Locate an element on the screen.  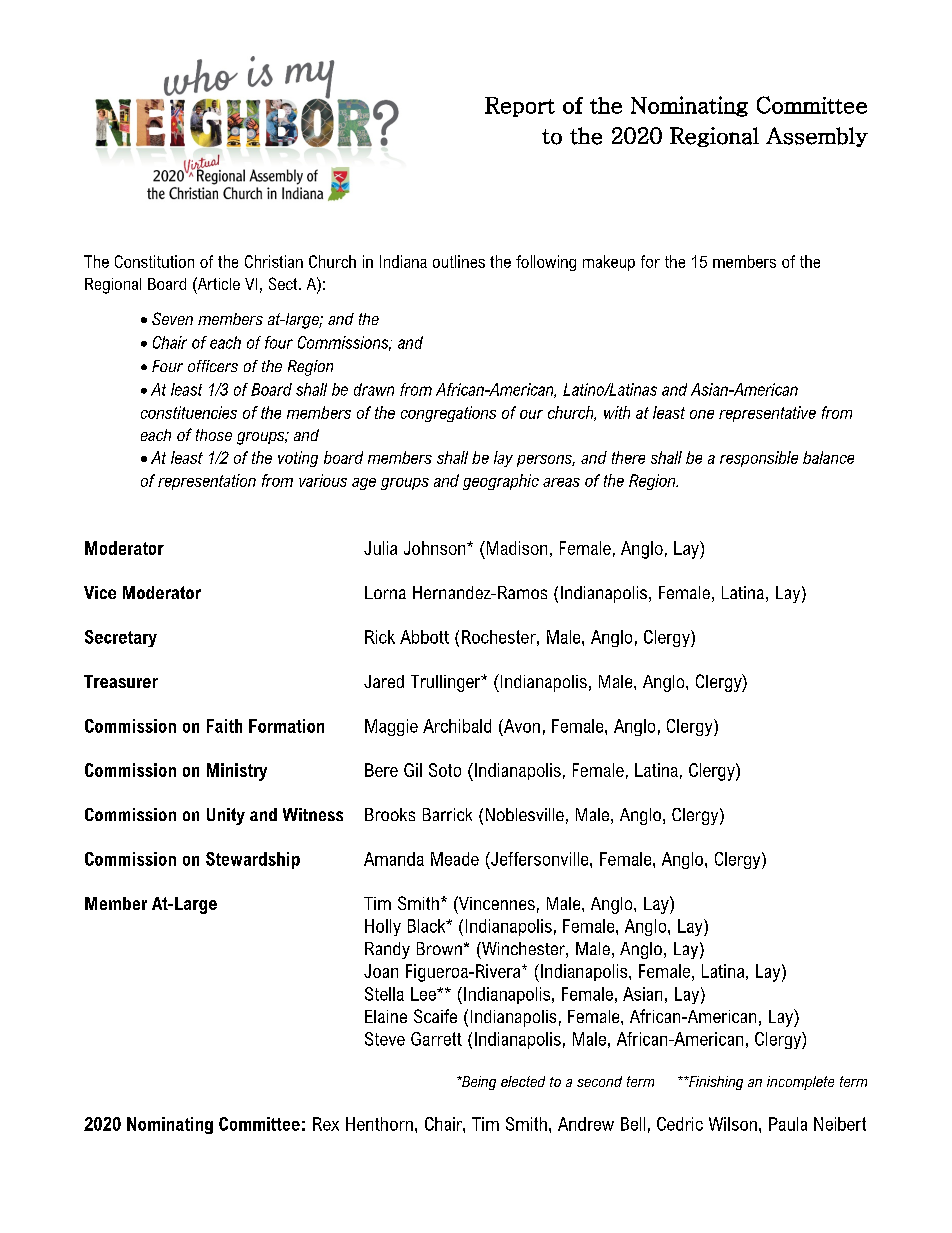
Abbott is located at coordinates (424, 637).
